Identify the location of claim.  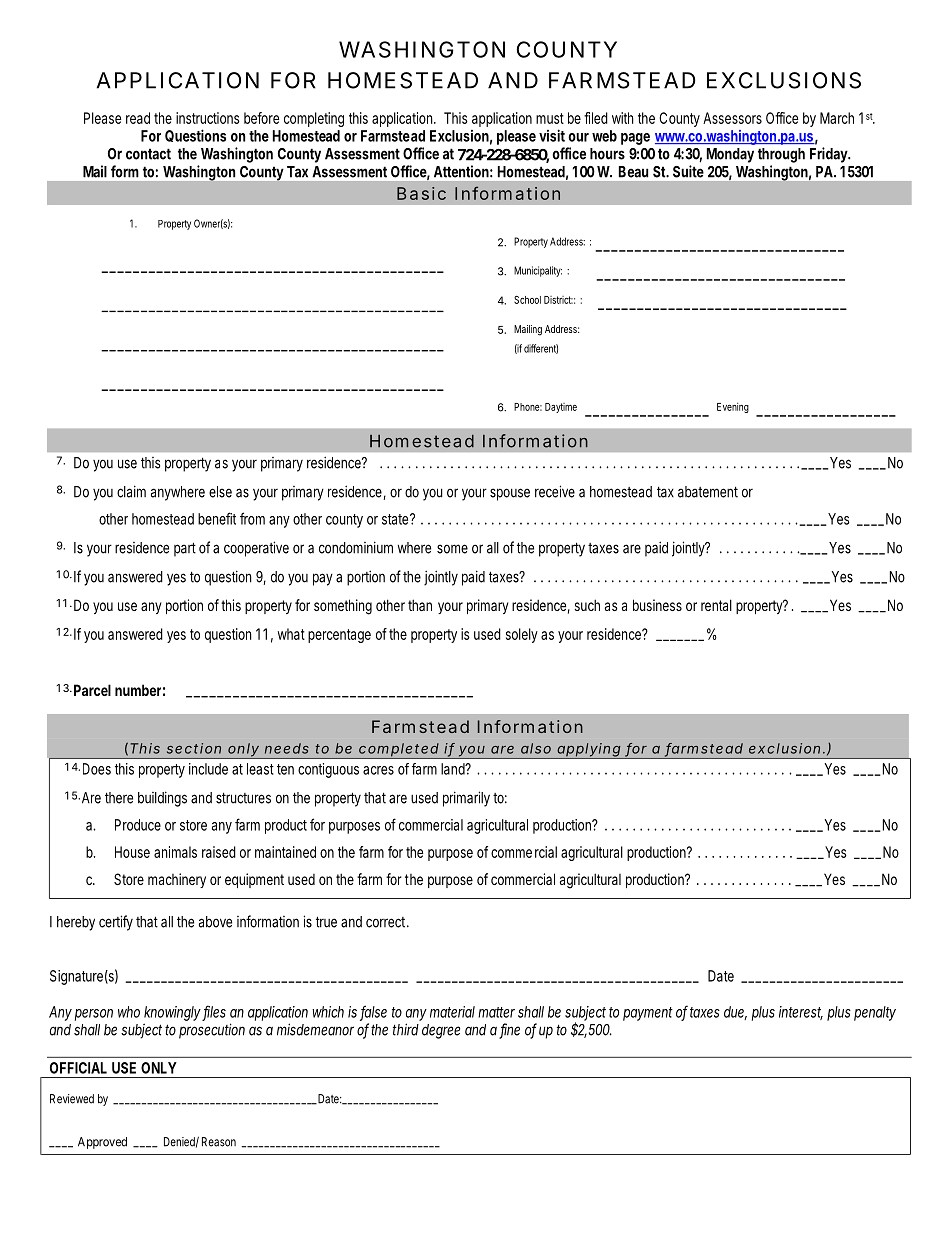
(131, 491).
